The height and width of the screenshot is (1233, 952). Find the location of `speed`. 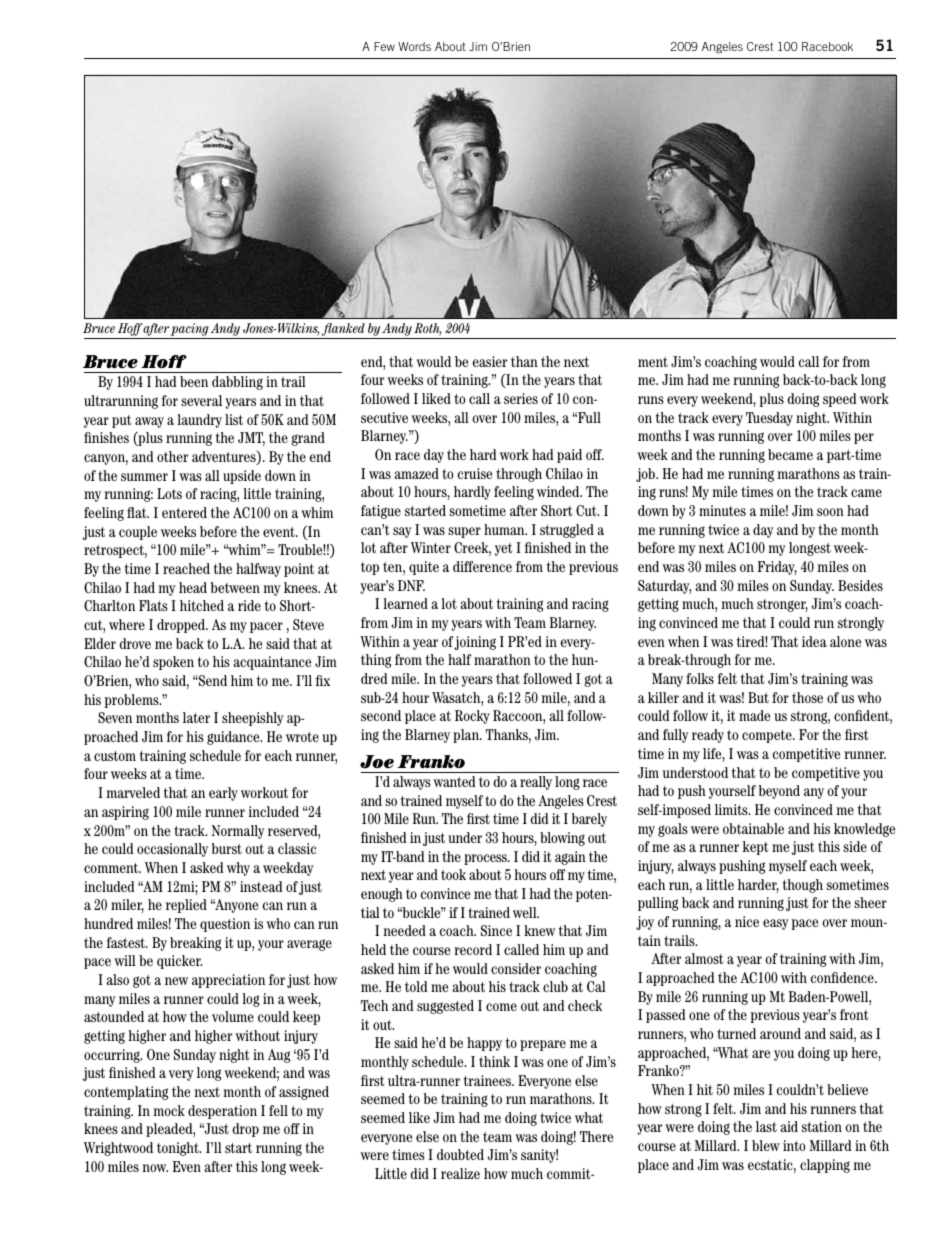

speed is located at coordinates (840, 400).
